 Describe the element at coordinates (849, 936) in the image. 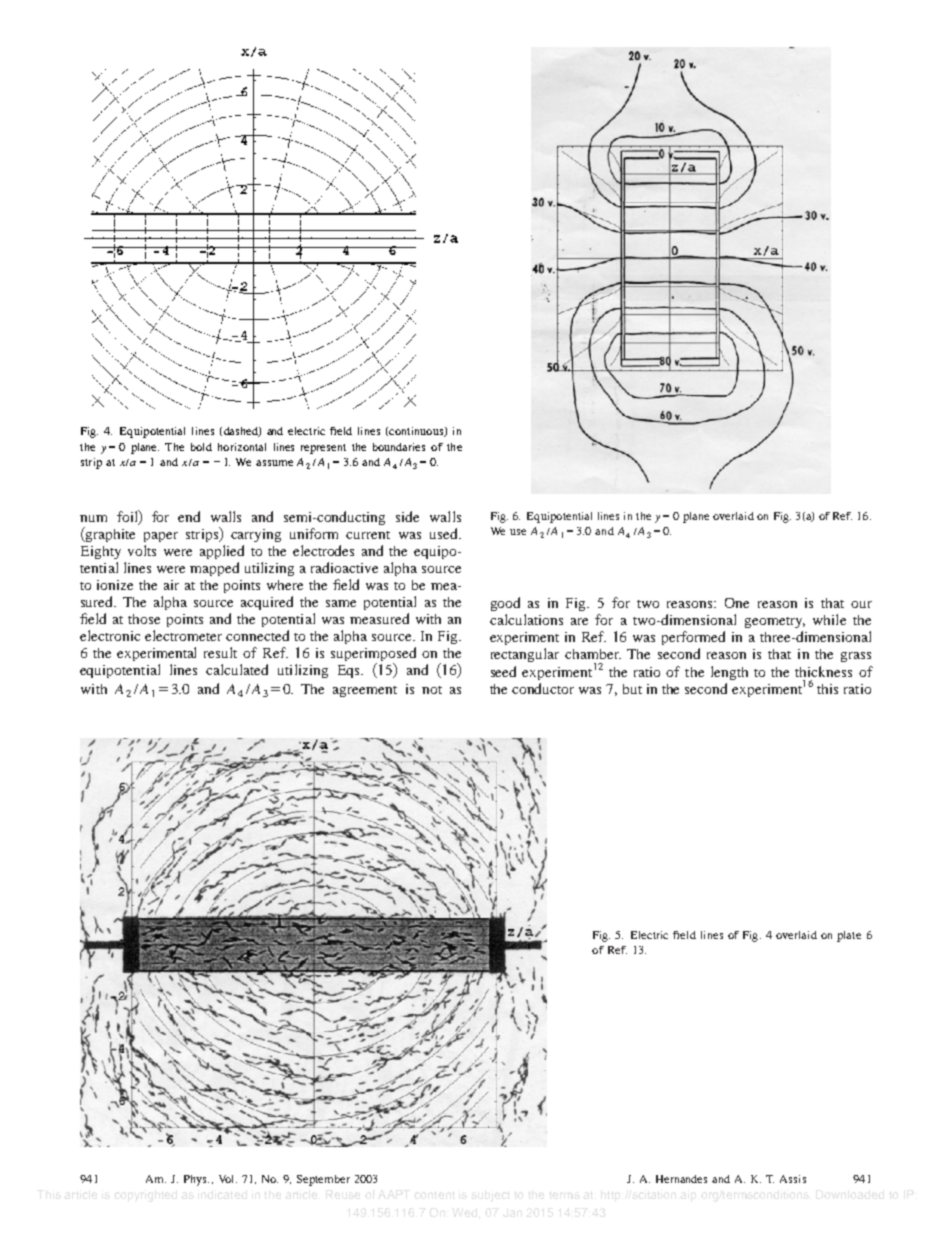

I see `plate` at that location.
